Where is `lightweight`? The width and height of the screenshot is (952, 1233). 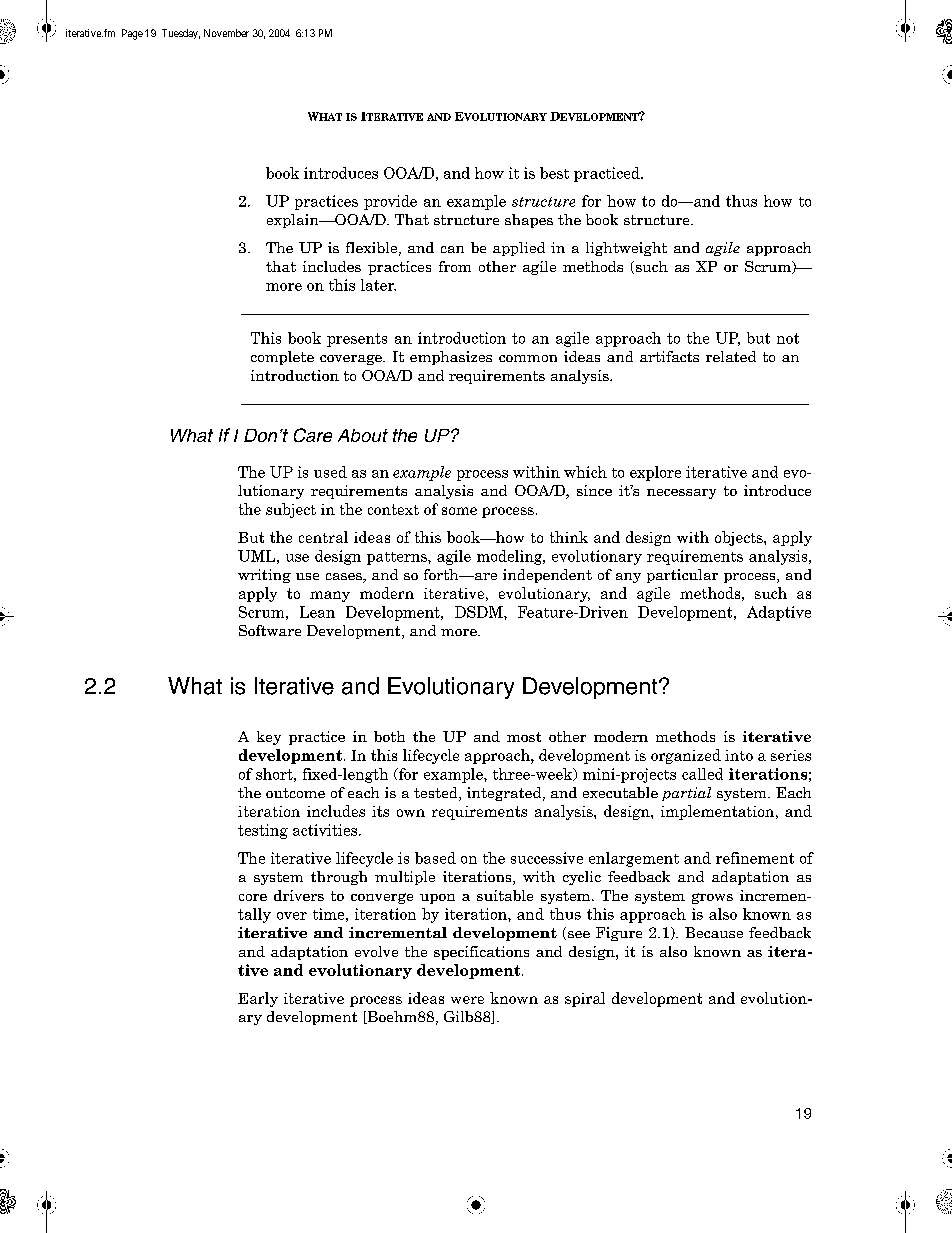
lightweight is located at coordinates (626, 249).
